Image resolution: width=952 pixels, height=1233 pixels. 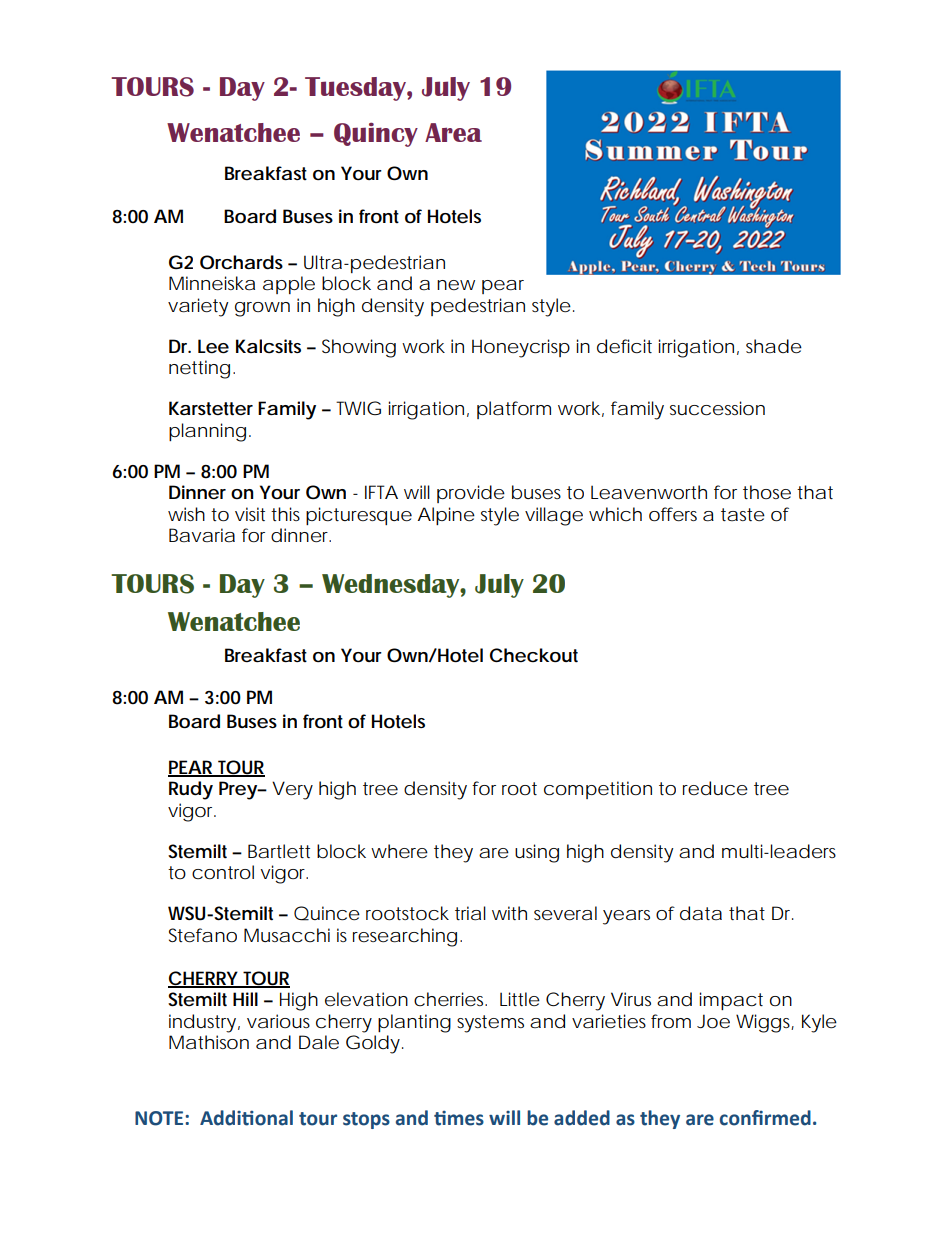 What do you see at coordinates (774, 346) in the screenshot?
I see `shade` at bounding box center [774, 346].
